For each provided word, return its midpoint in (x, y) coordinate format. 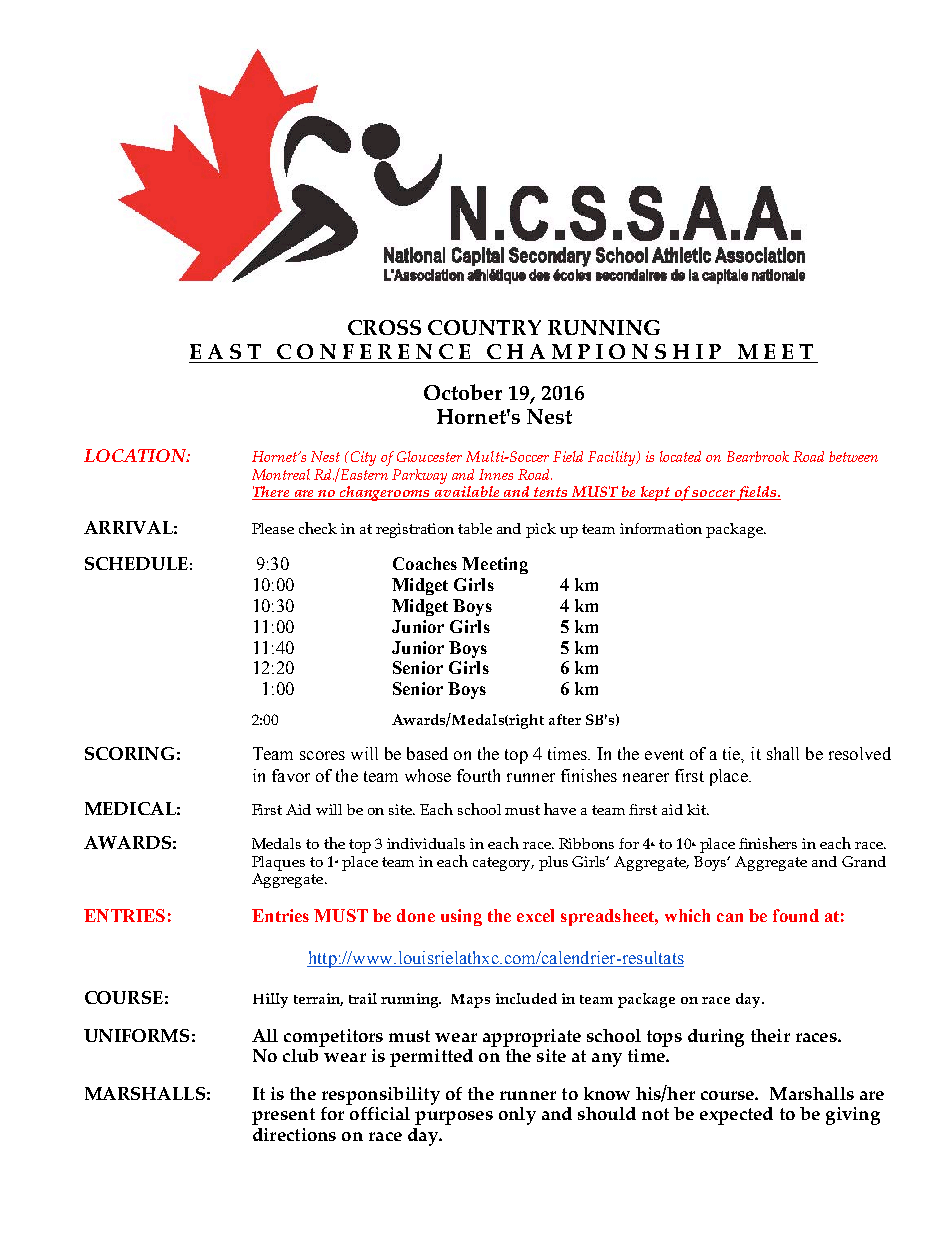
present (283, 1116)
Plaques (278, 865)
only (517, 1116)
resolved (860, 753)
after (565, 719)
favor (291, 775)
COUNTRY (484, 327)
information (661, 528)
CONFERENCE (373, 351)
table (475, 528)
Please (273, 528)
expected (736, 1116)
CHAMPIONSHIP (604, 351)
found (796, 915)
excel (535, 915)
